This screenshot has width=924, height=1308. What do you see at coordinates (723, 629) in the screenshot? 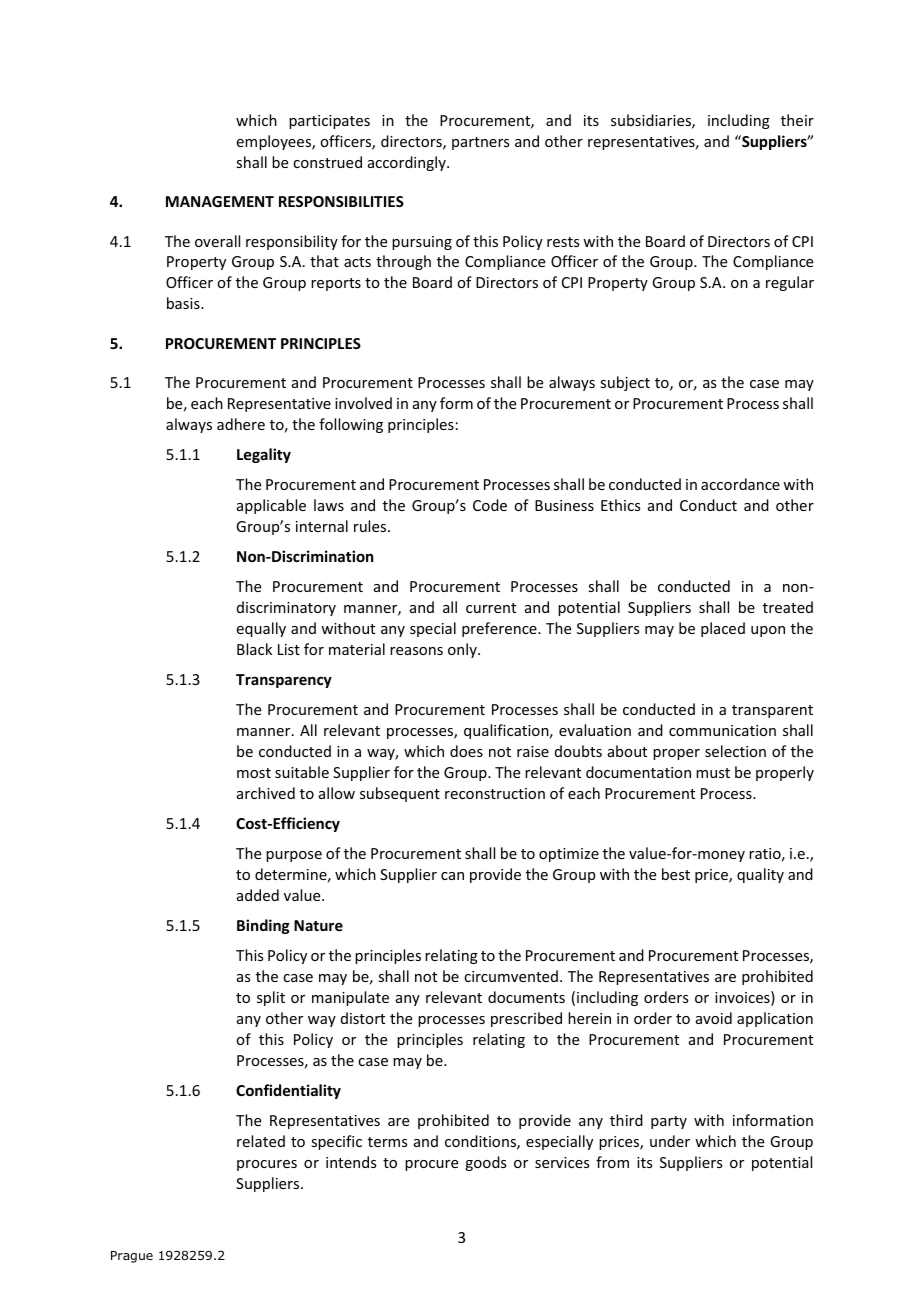
I see `placed` at bounding box center [723, 629].
